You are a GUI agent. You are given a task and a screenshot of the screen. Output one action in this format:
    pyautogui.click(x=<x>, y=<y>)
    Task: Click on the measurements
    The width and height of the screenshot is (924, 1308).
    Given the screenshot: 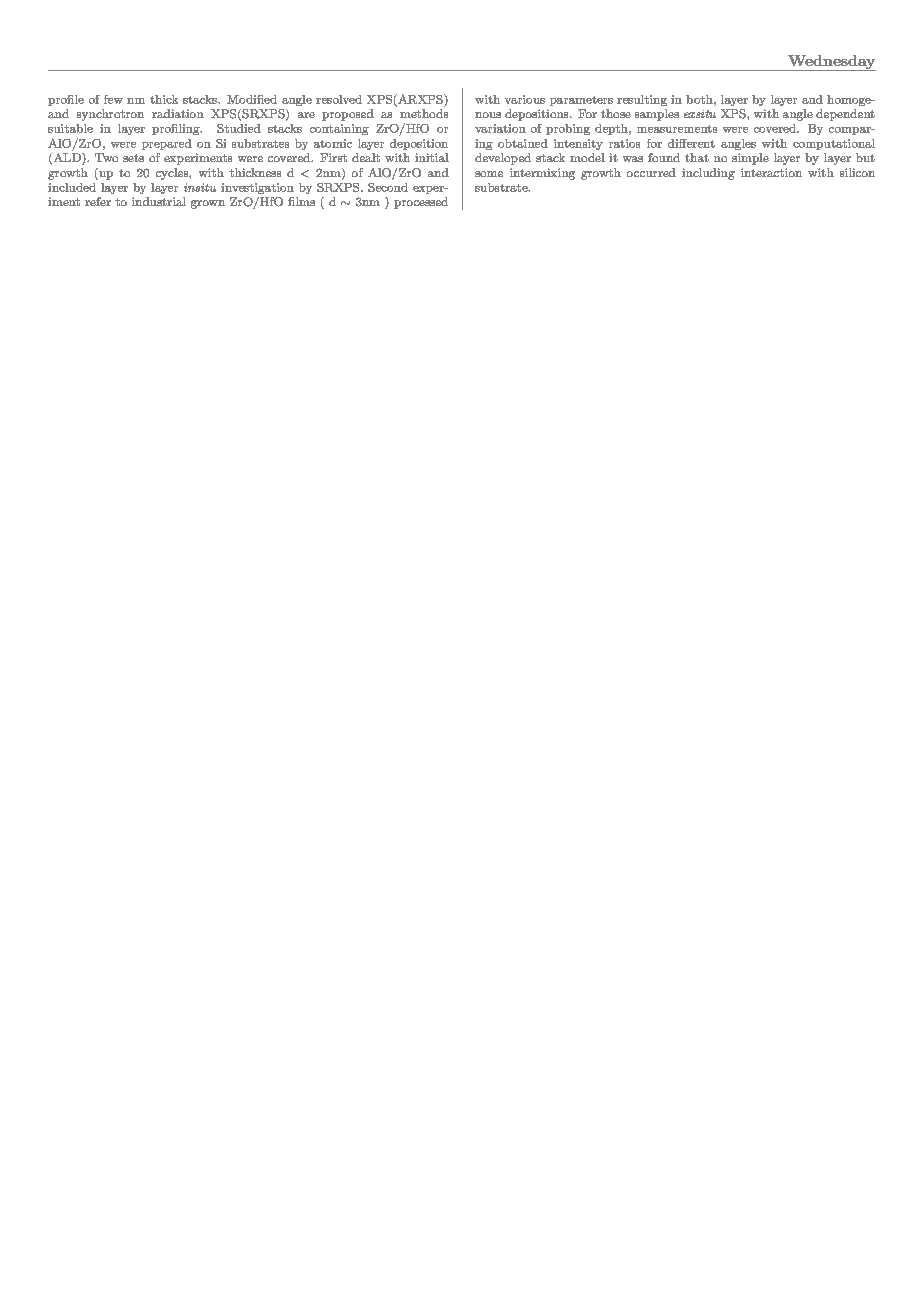 What is the action you would take?
    pyautogui.click(x=677, y=129)
